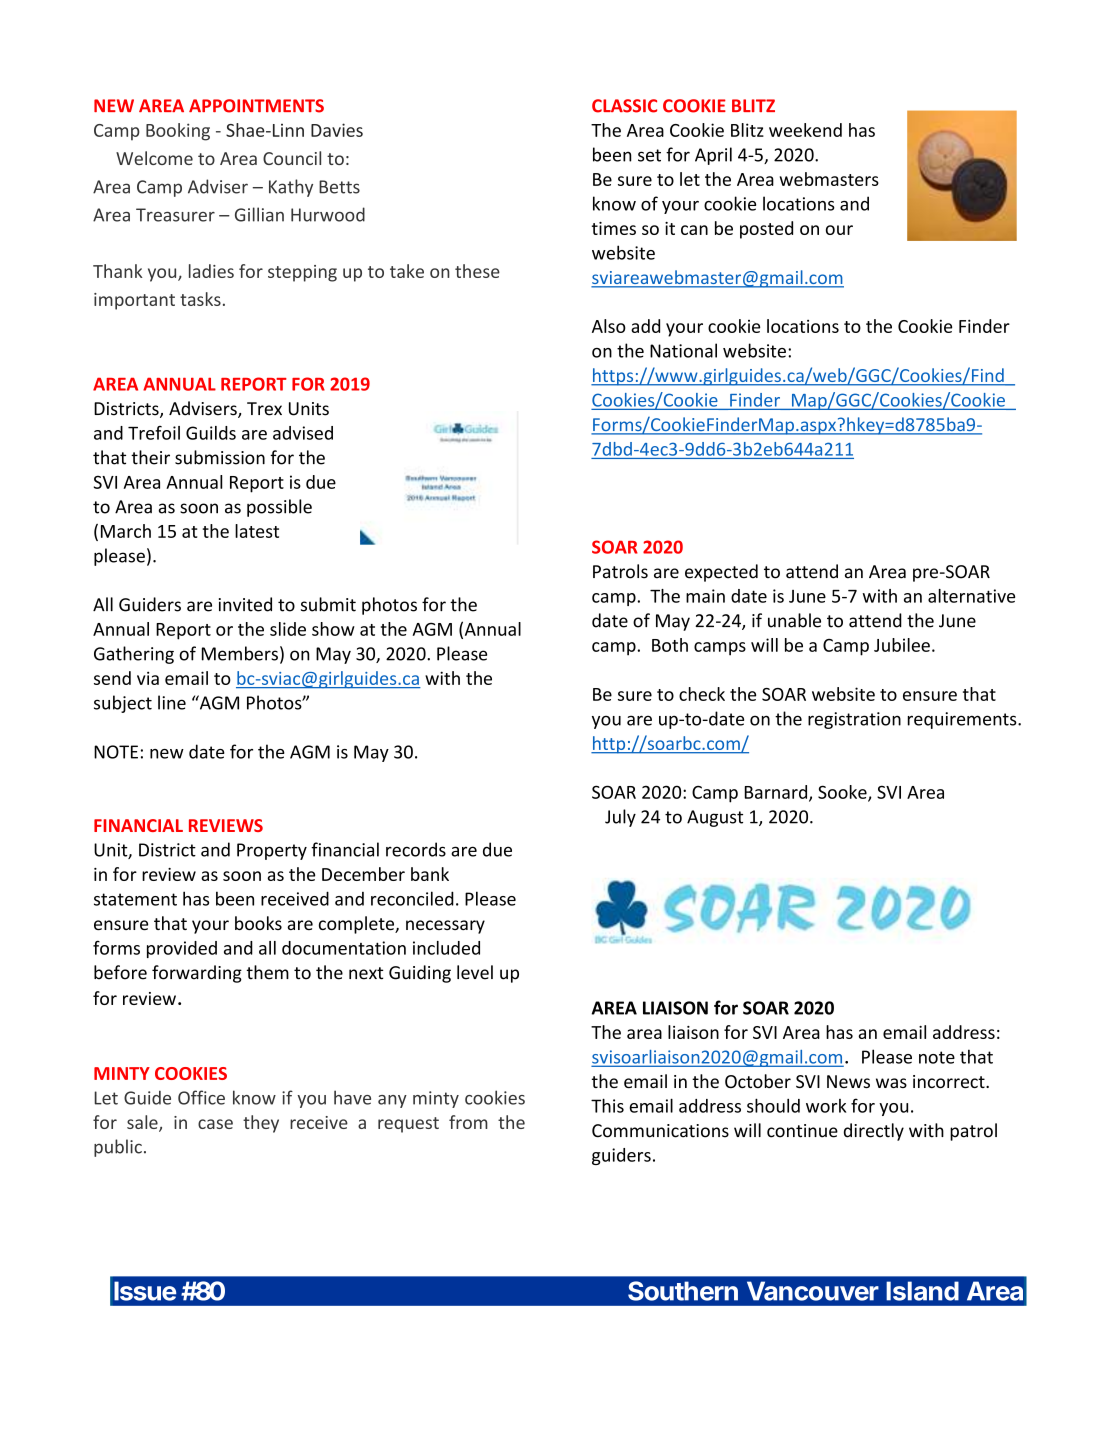 Image resolution: width=1117 pixels, height=1446 pixels. What do you see at coordinates (145, 1291) in the screenshot?
I see `Issue` at bounding box center [145, 1291].
